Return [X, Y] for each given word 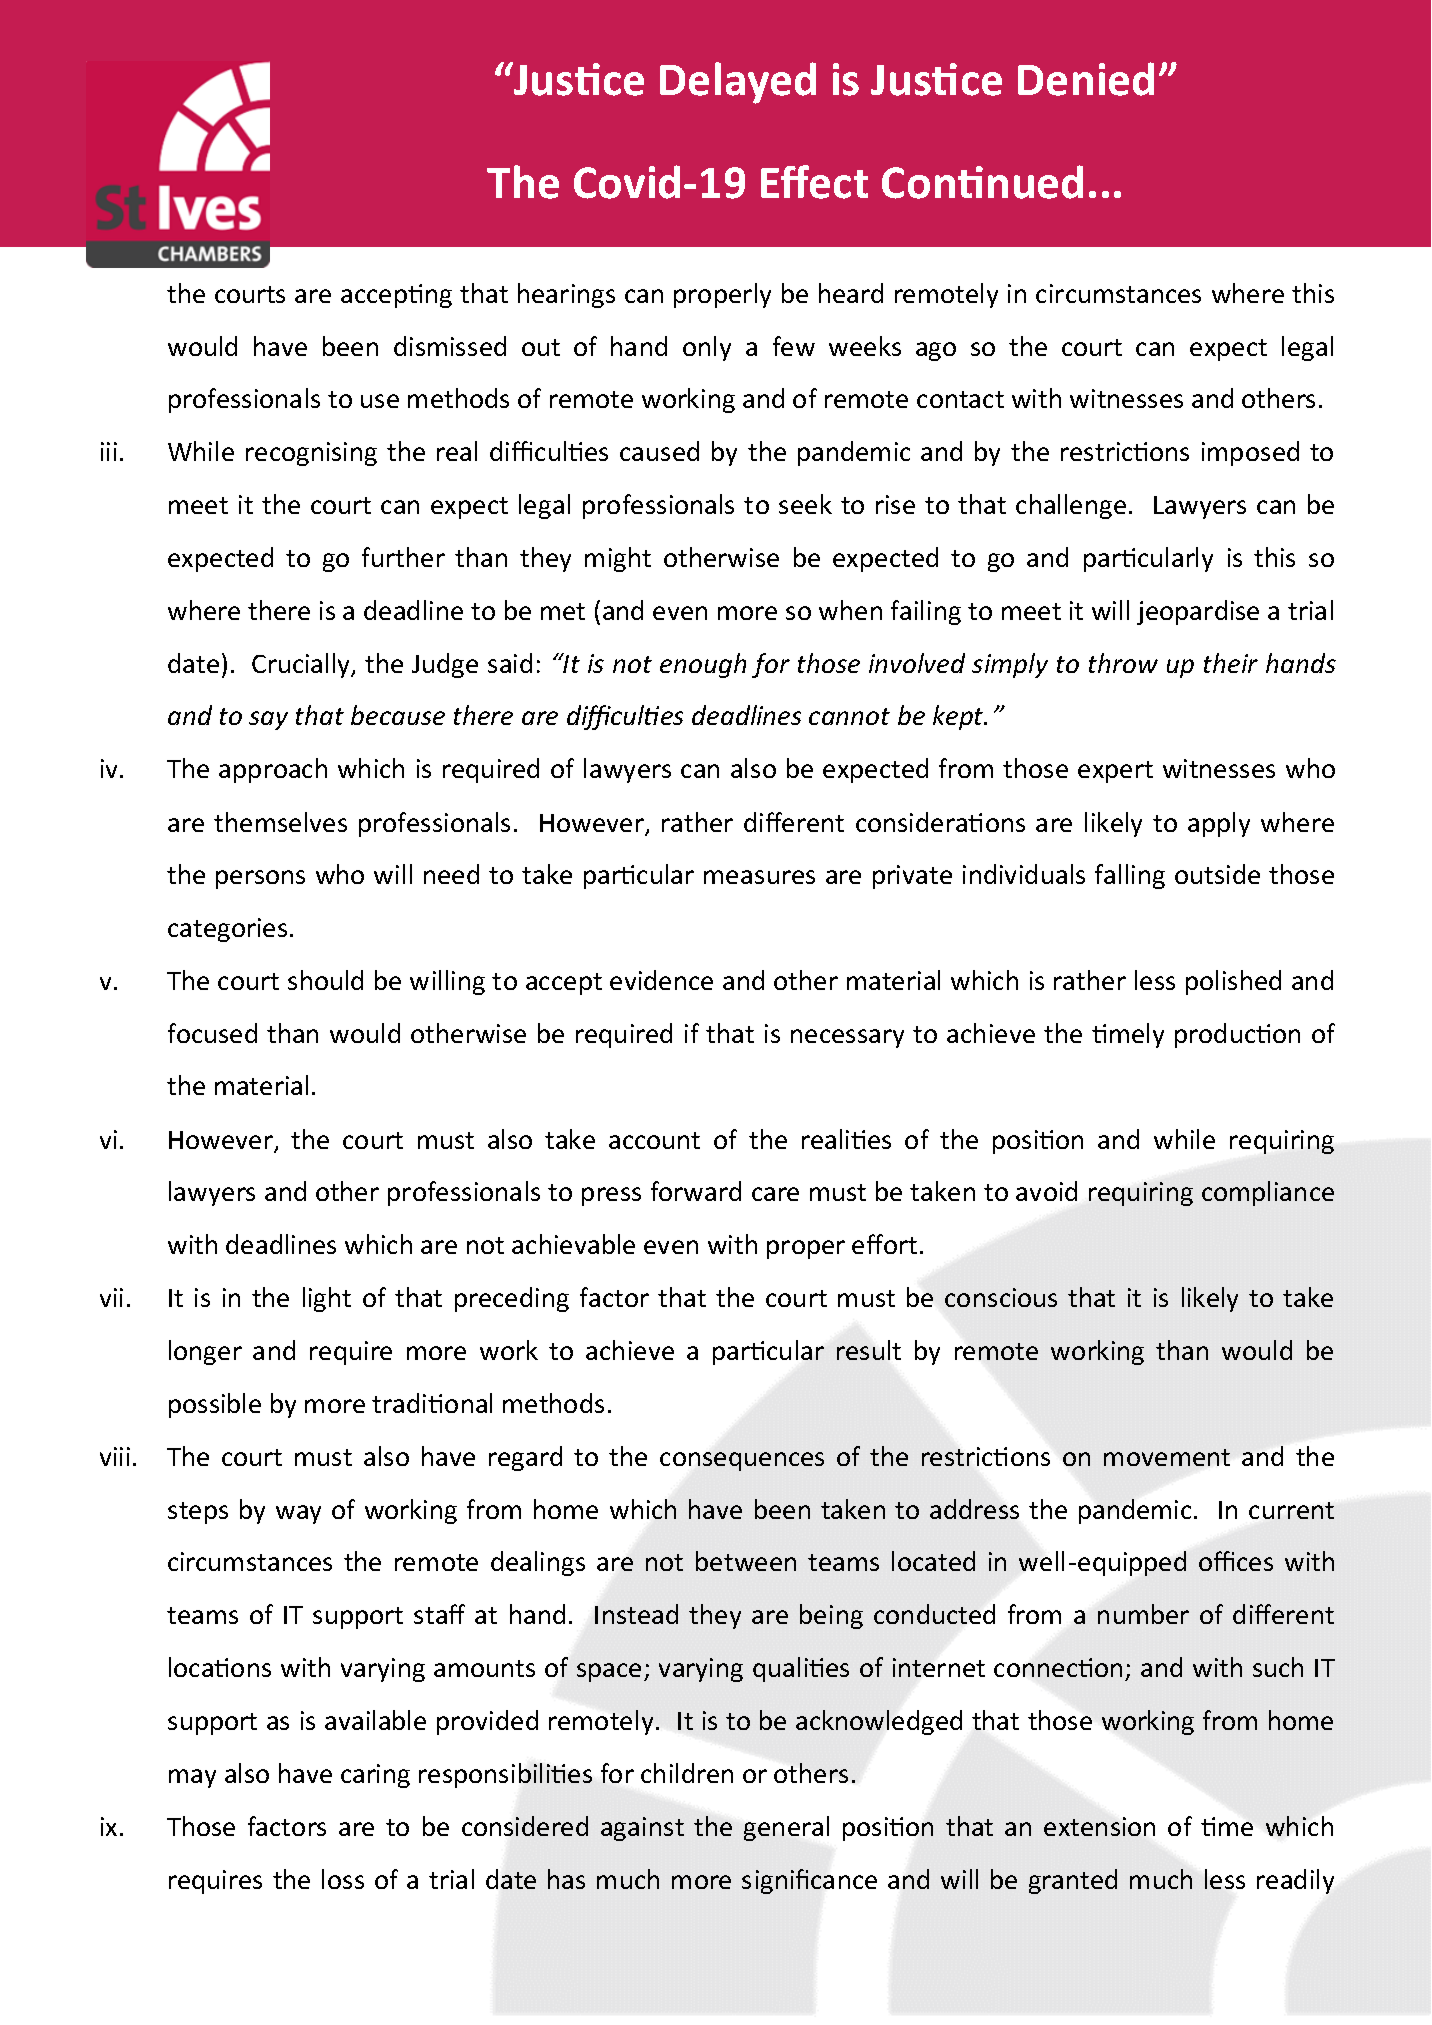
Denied [1086, 79]
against [642, 1829]
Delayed [738, 83]
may [192, 1778]
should [325, 980]
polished [1233, 982]
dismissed [450, 346]
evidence [661, 980]
